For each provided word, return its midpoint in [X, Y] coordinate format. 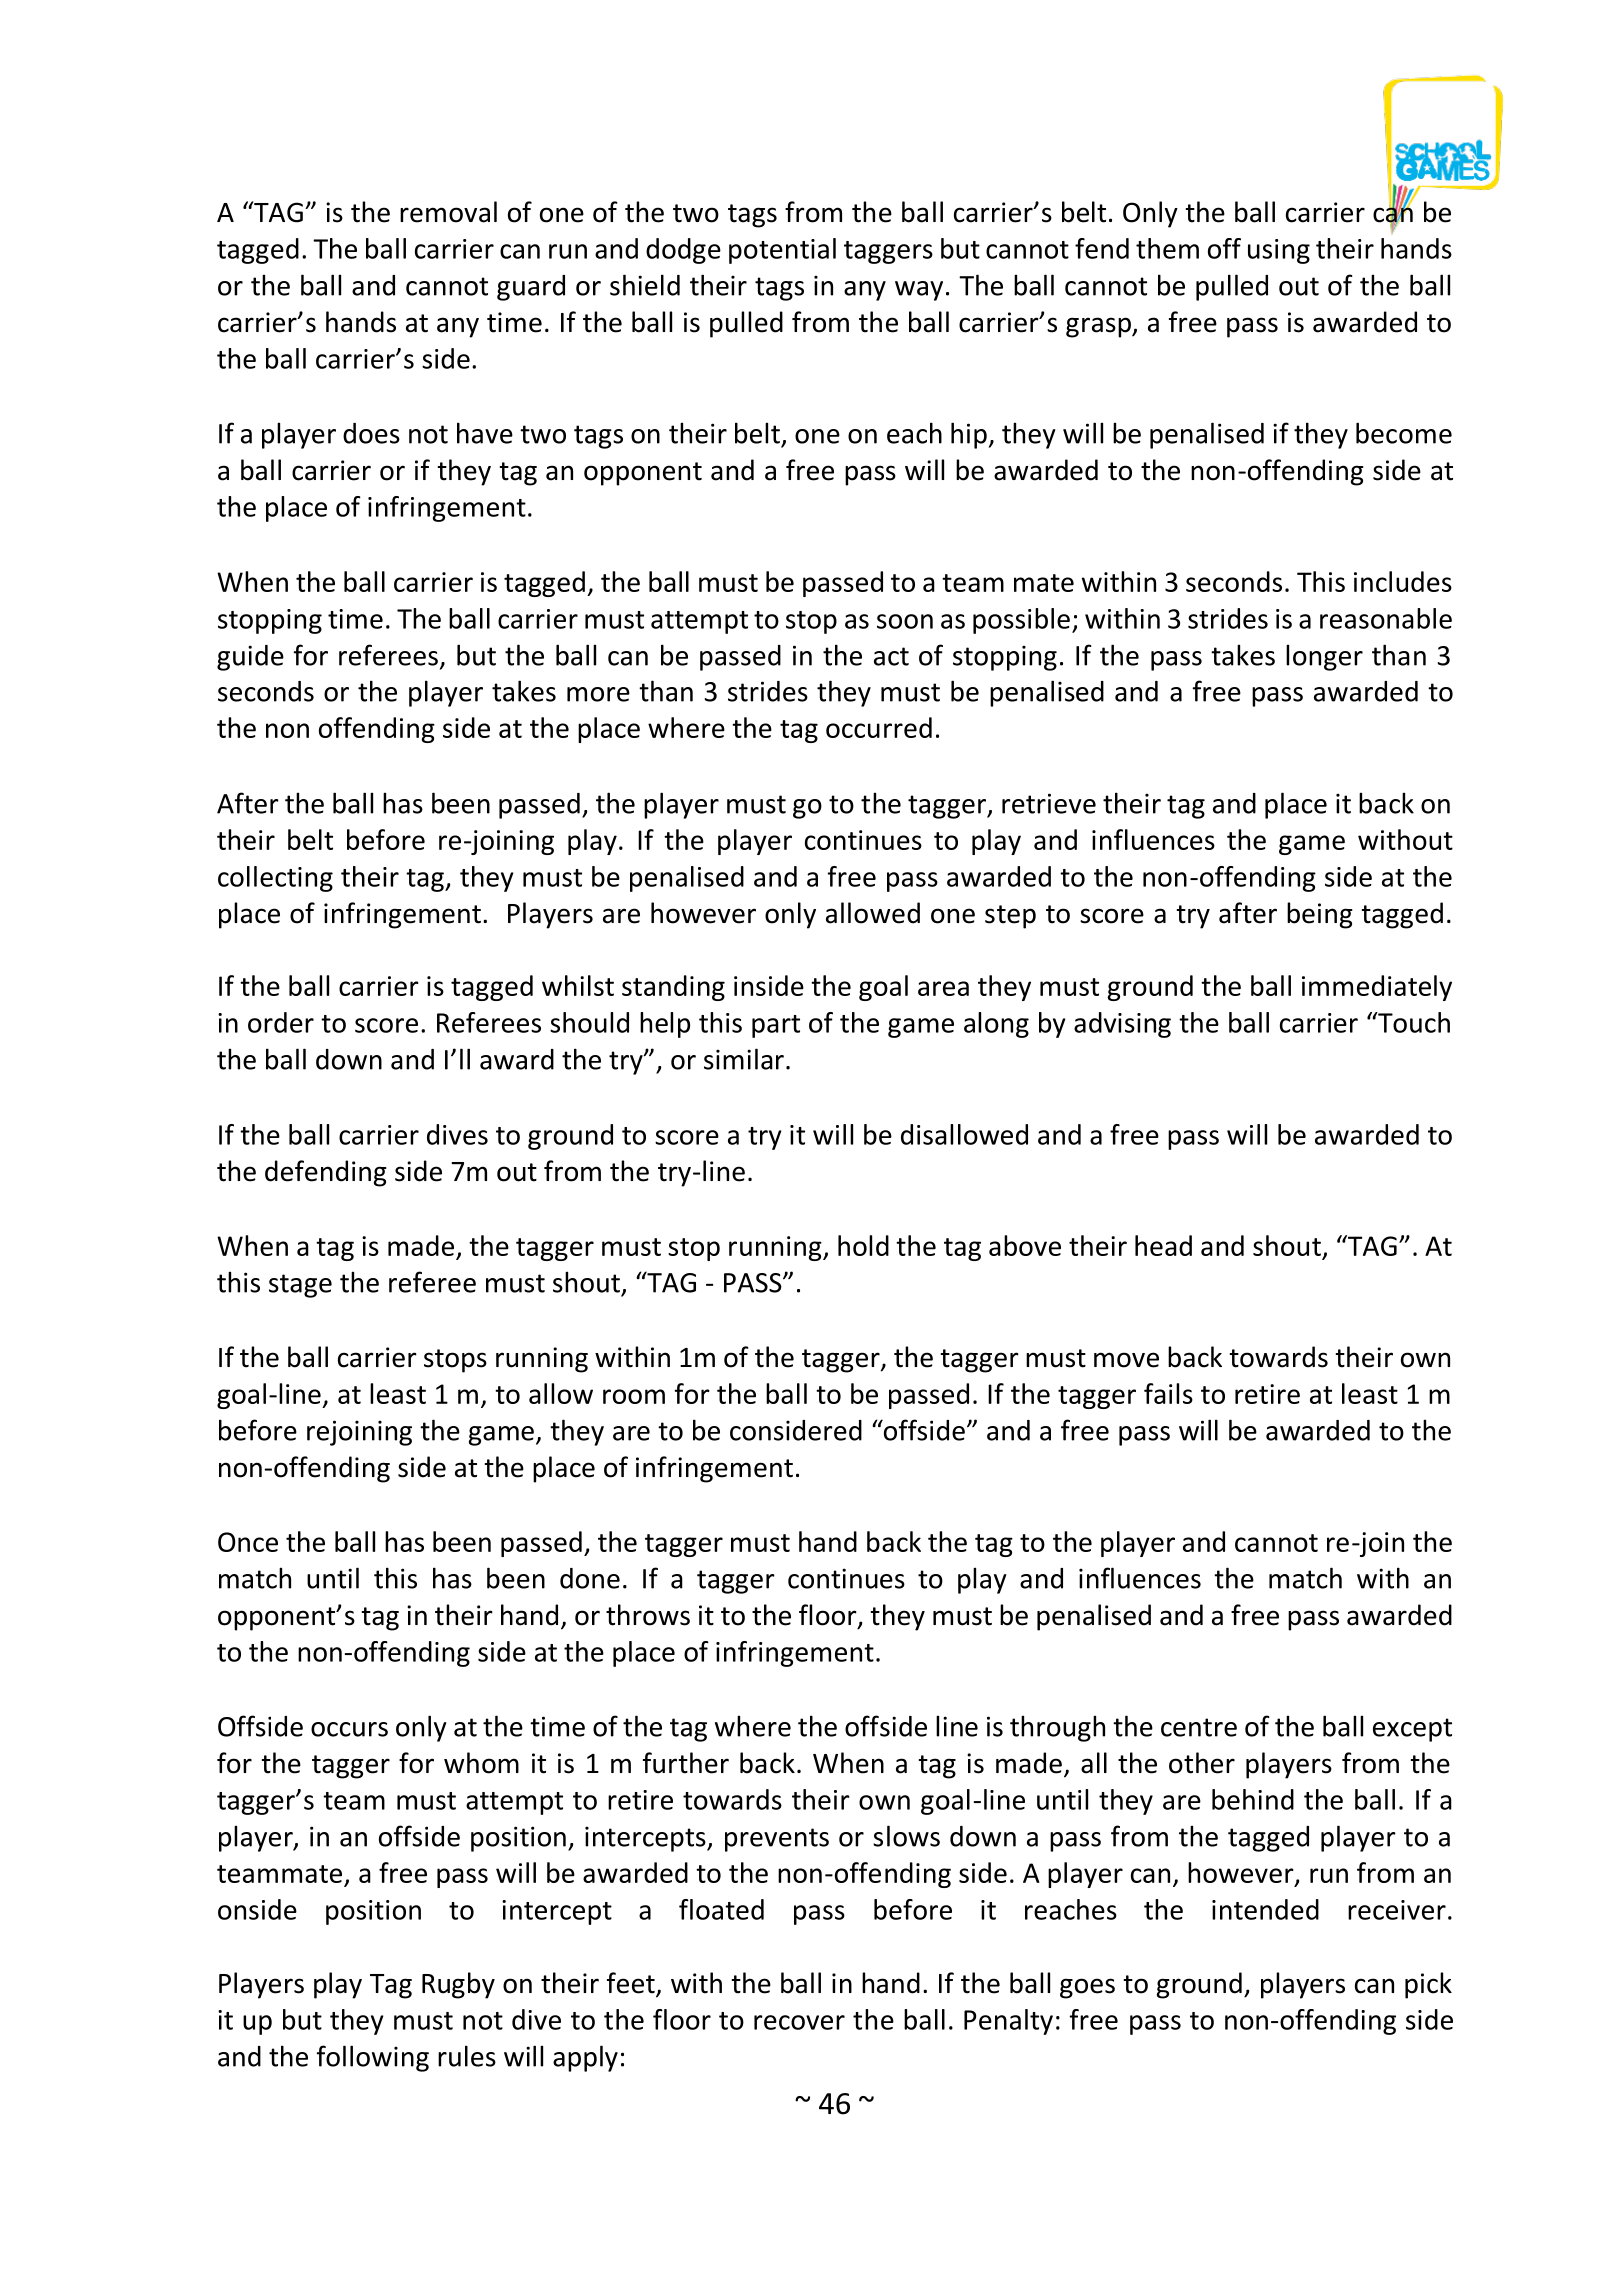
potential [782, 251]
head [1163, 1245]
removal [448, 212]
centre [1199, 1727]
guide [250, 658]
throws [648, 1615]
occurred [879, 727]
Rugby [458, 1985]
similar [744, 1059]
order [281, 1022]
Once [248, 1542]
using [1279, 251]
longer [1324, 657]
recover [799, 2022]
